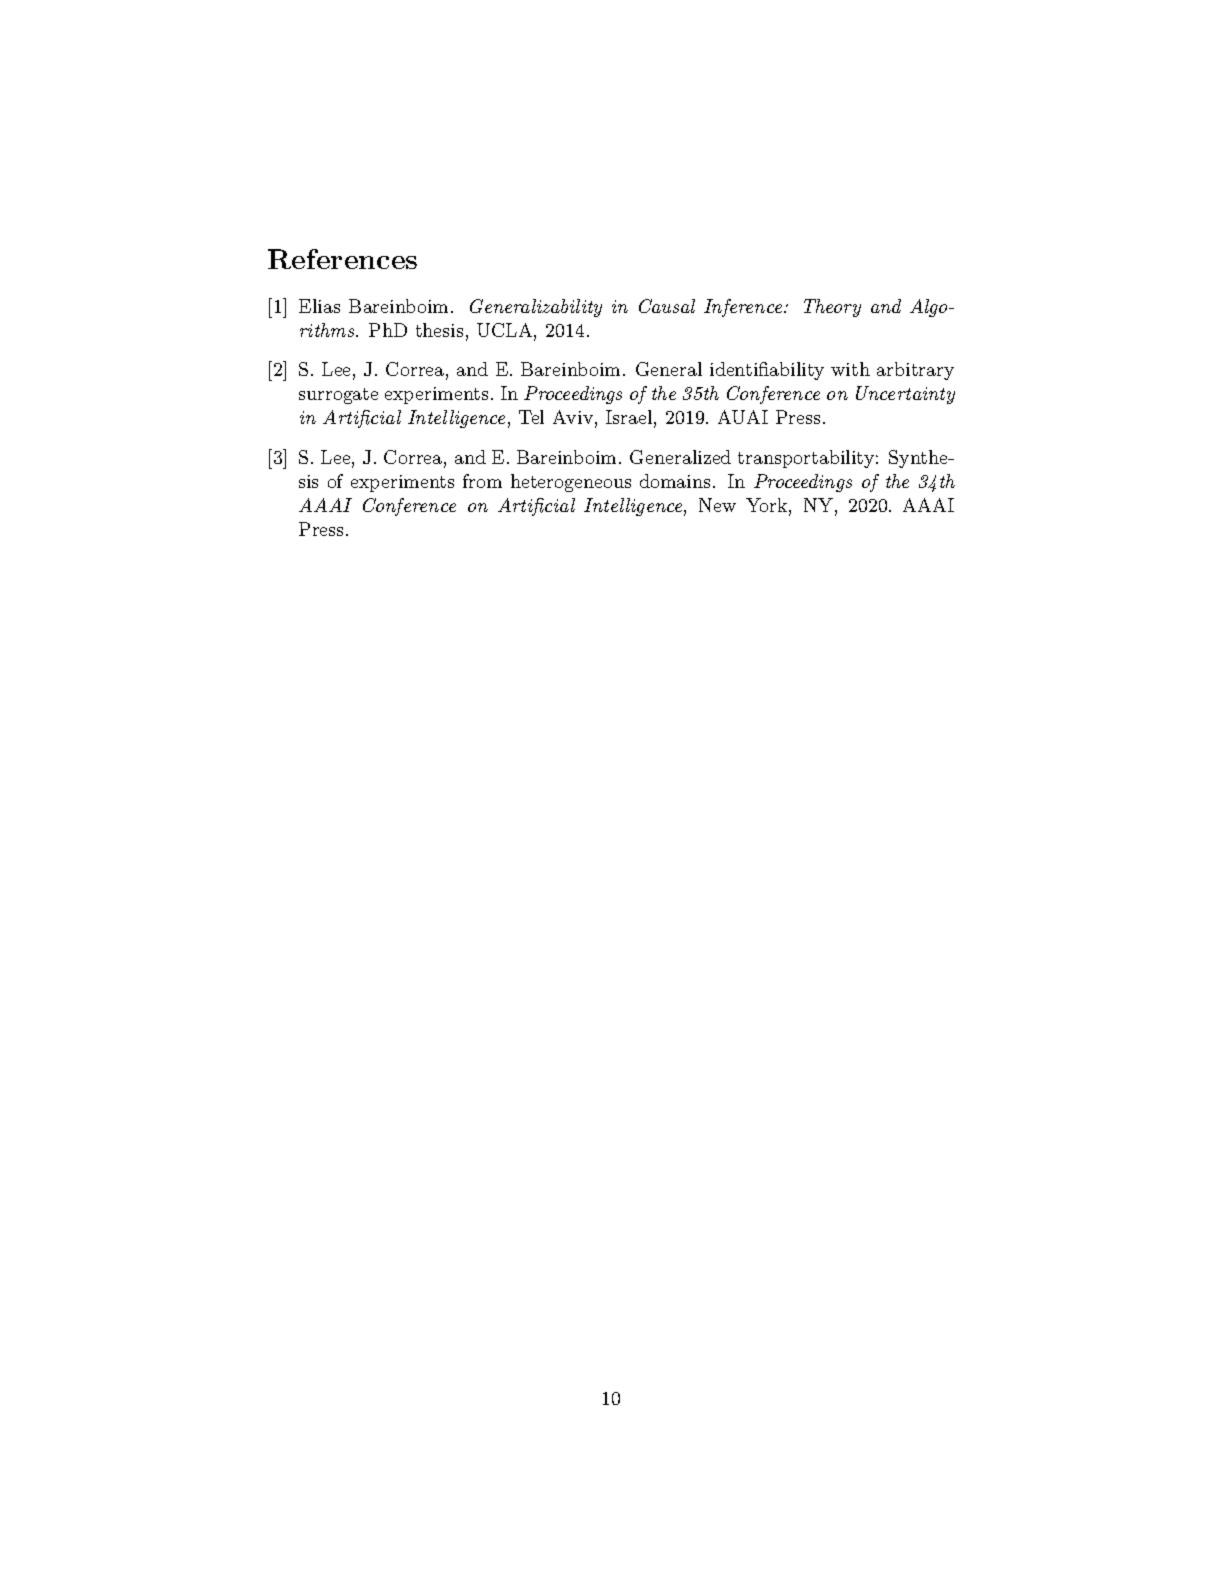  What do you see at coordinates (439, 330) in the screenshot?
I see `thesis` at bounding box center [439, 330].
